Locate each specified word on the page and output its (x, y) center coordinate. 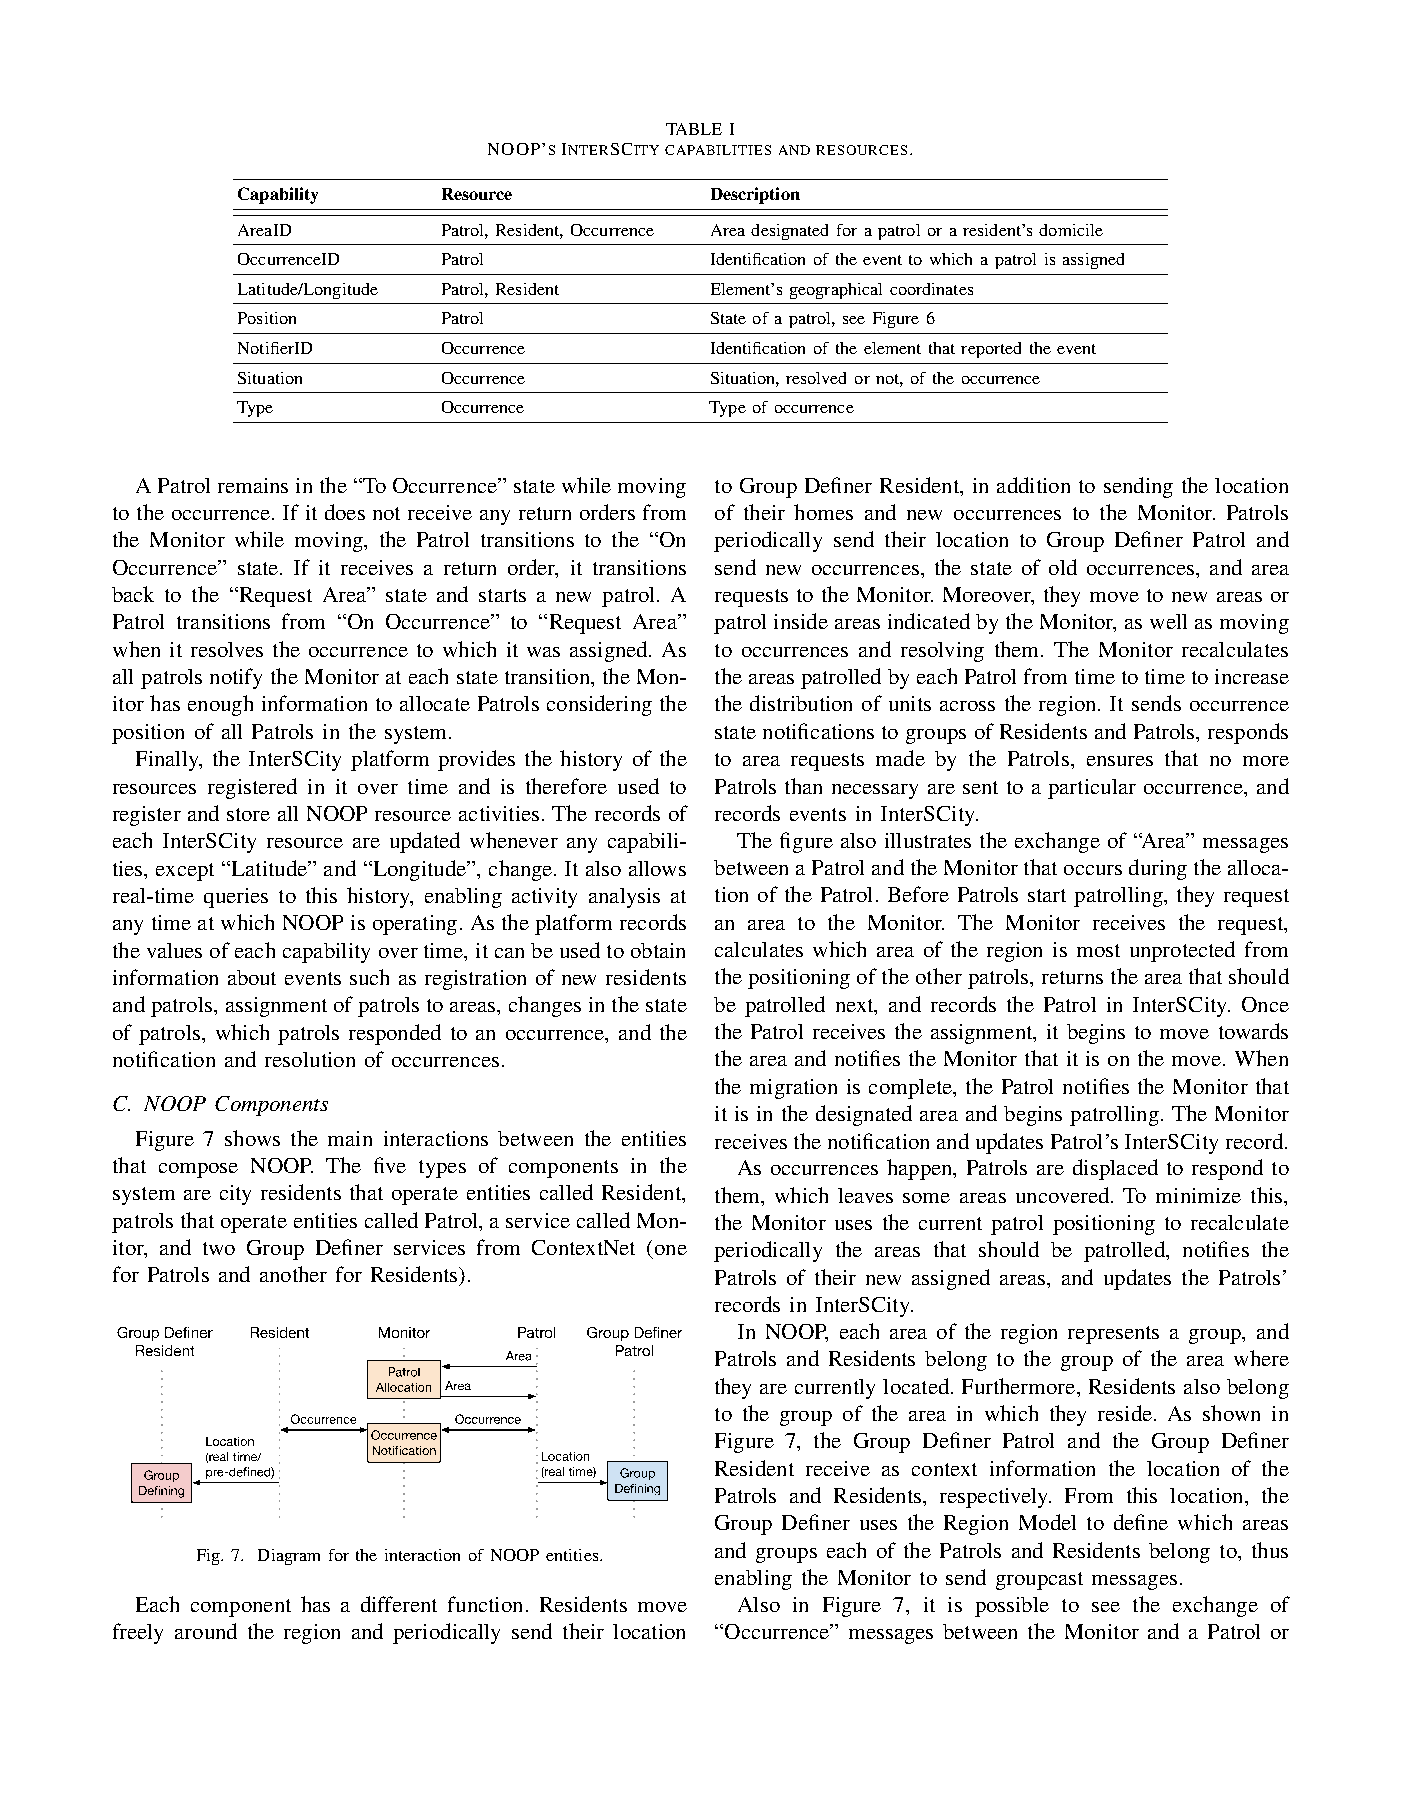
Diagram (289, 1557)
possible (1012, 1607)
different (399, 1604)
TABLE (694, 129)
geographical (836, 291)
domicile (1071, 230)
